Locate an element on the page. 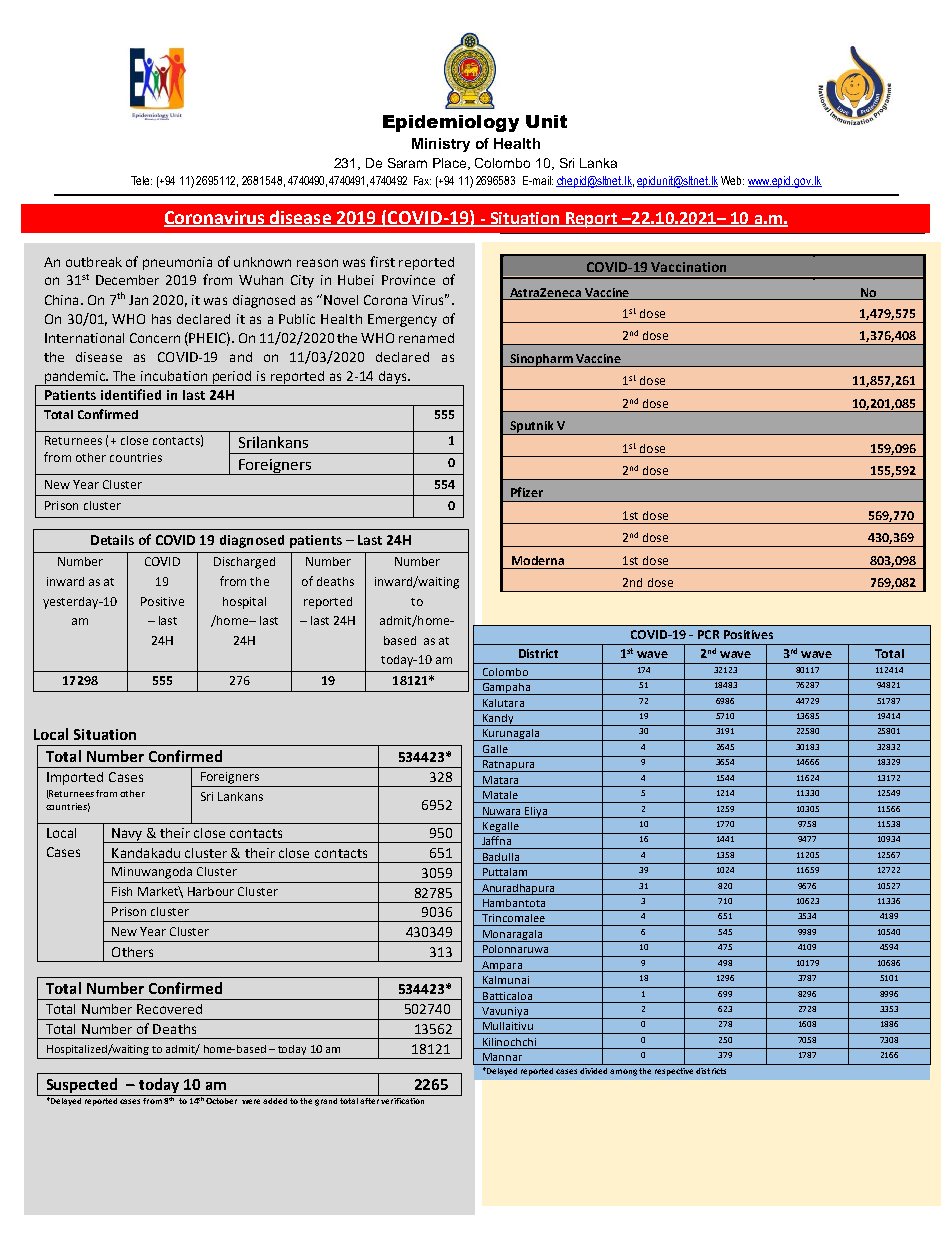 This image has height=1233, width=952. Pfizer is located at coordinates (527, 492).
